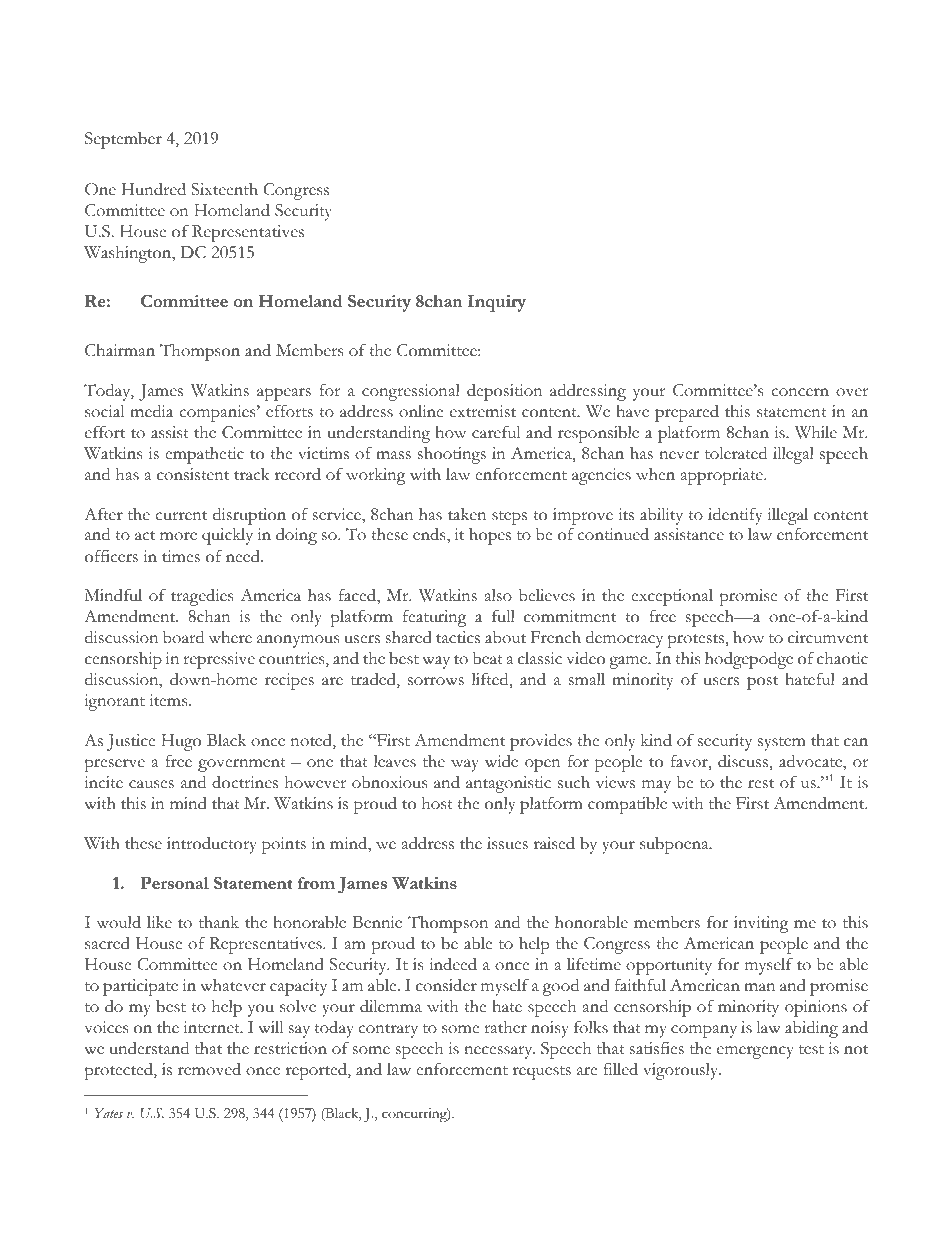 Image resolution: width=952 pixels, height=1233 pixels. Describe the element at coordinates (508, 784) in the image. I see `antagonistic` at that location.
